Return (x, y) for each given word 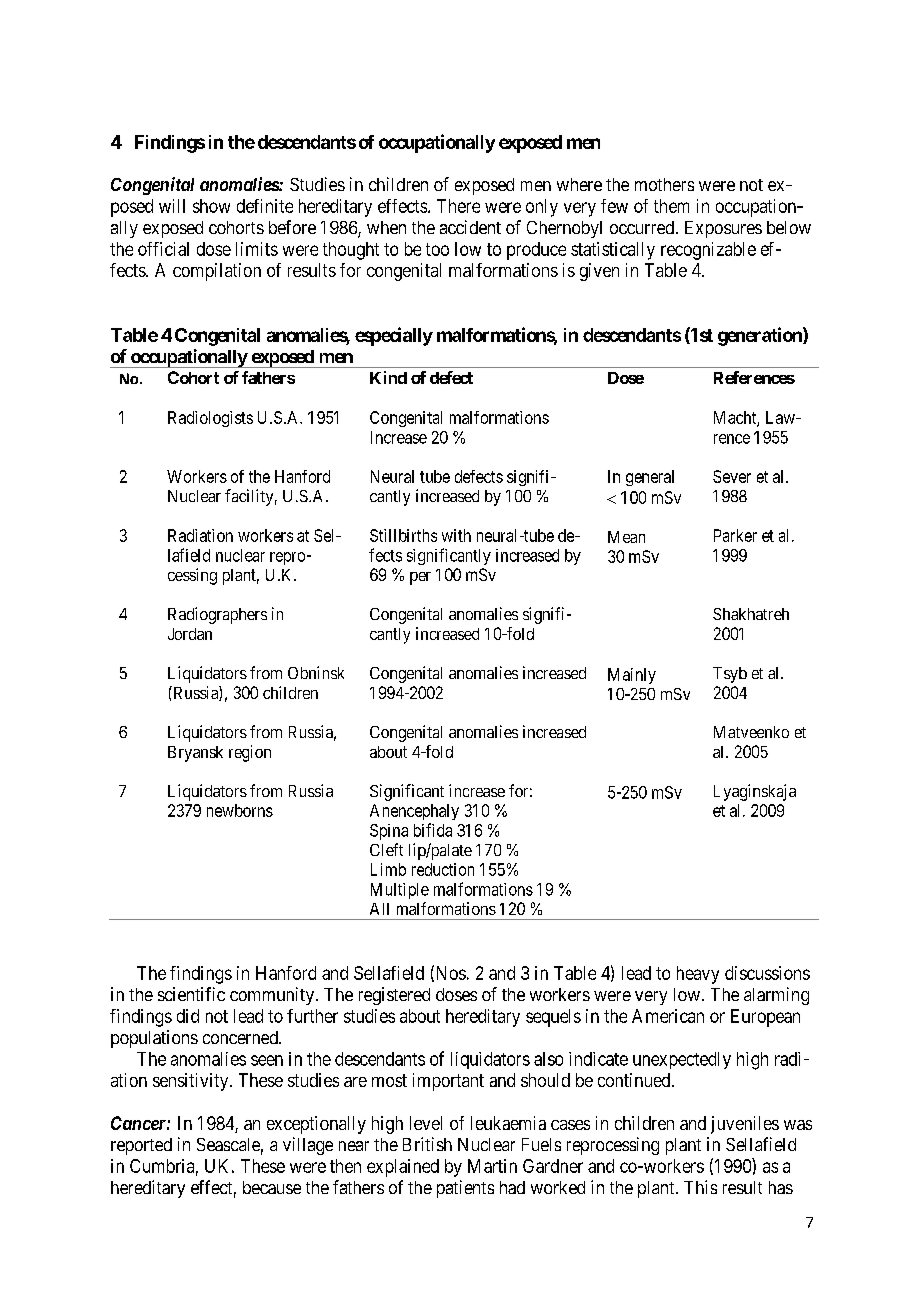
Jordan (190, 634)
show (211, 206)
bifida (433, 830)
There (458, 206)
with (456, 535)
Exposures (723, 229)
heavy (698, 975)
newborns (240, 810)
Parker (735, 535)
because (272, 1187)
